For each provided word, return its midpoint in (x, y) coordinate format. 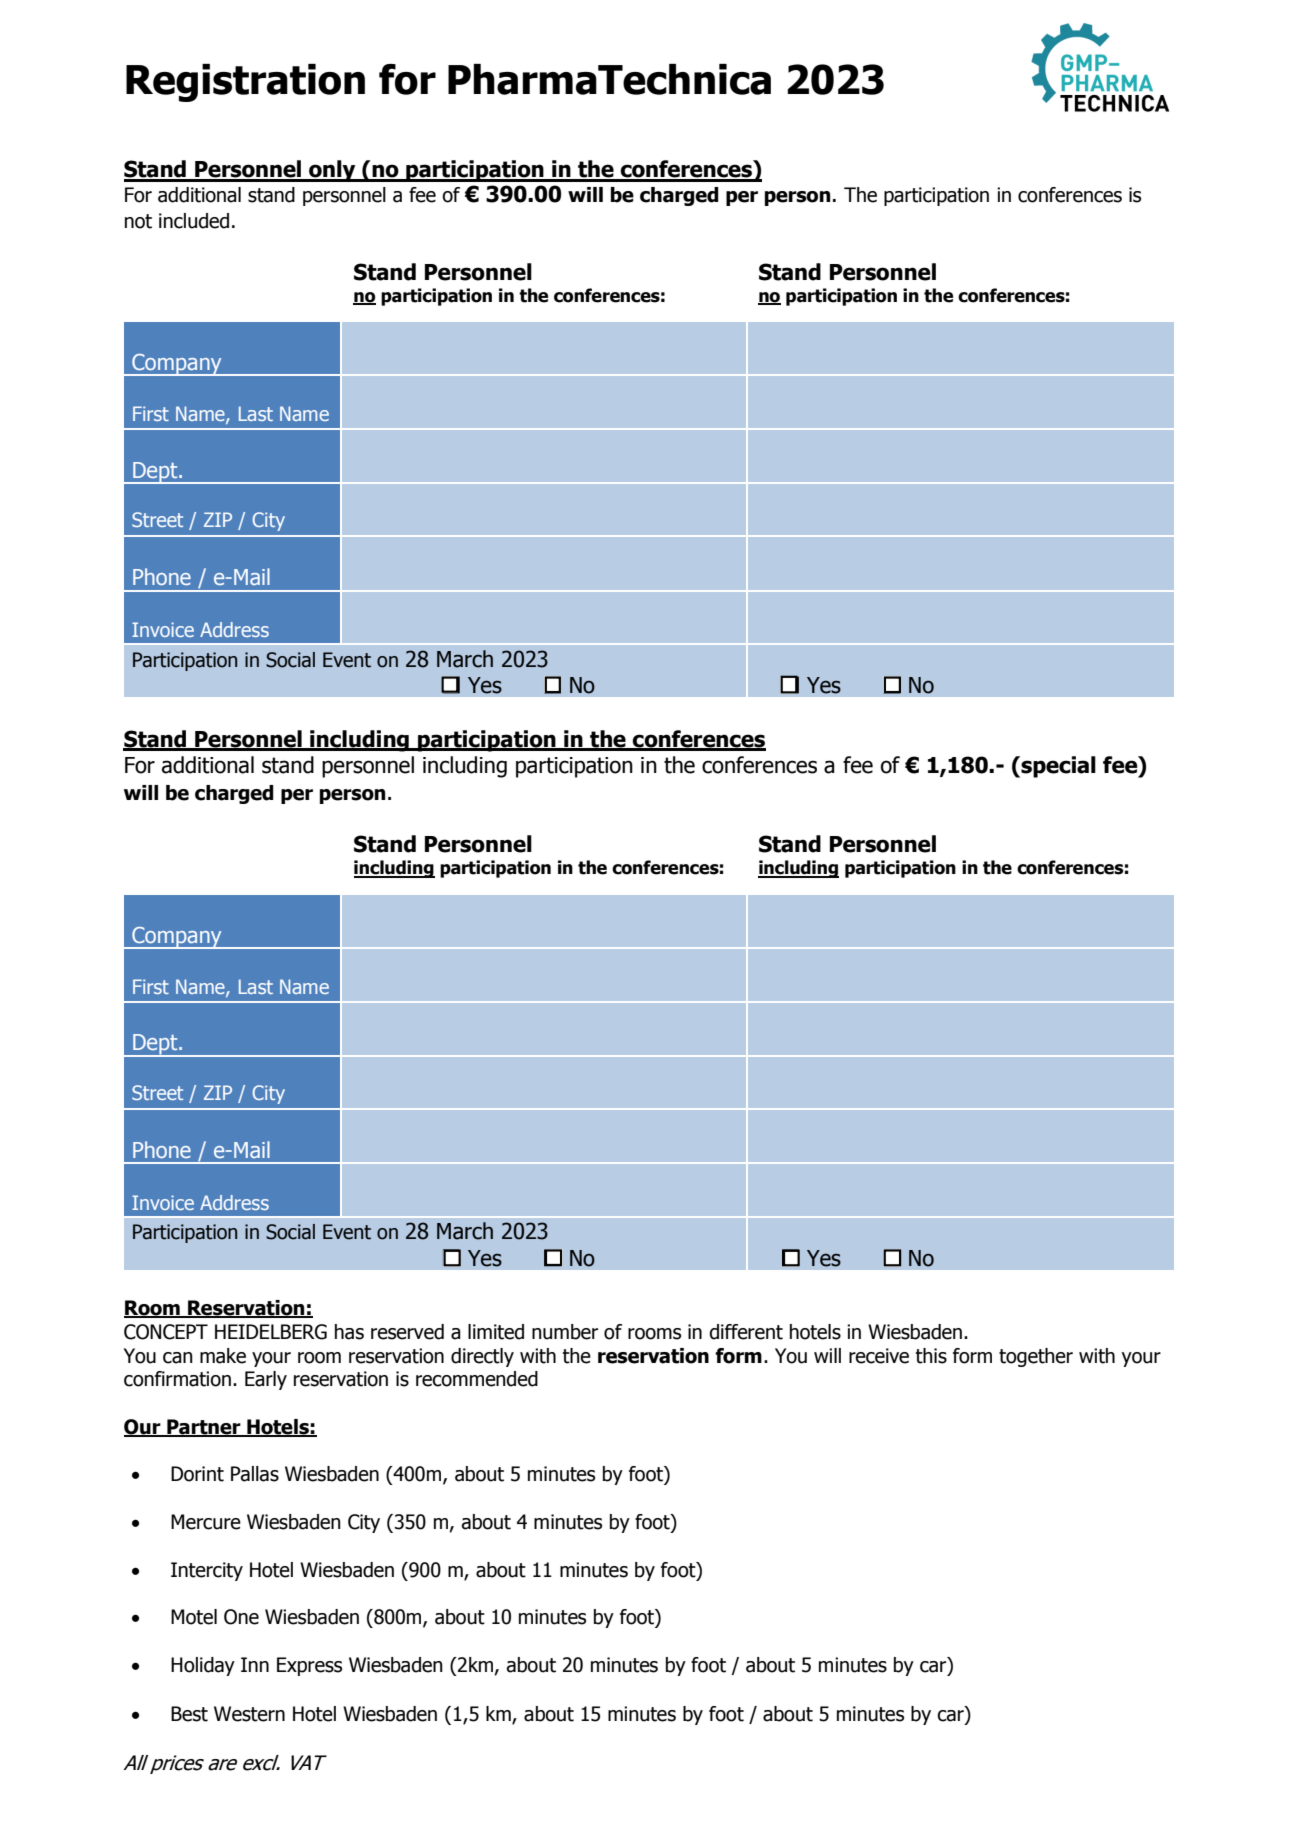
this (931, 1356)
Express (309, 1666)
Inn (255, 1664)
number (565, 1332)
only (332, 171)
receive (879, 1356)
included (194, 221)
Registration (245, 83)
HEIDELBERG (271, 1332)
